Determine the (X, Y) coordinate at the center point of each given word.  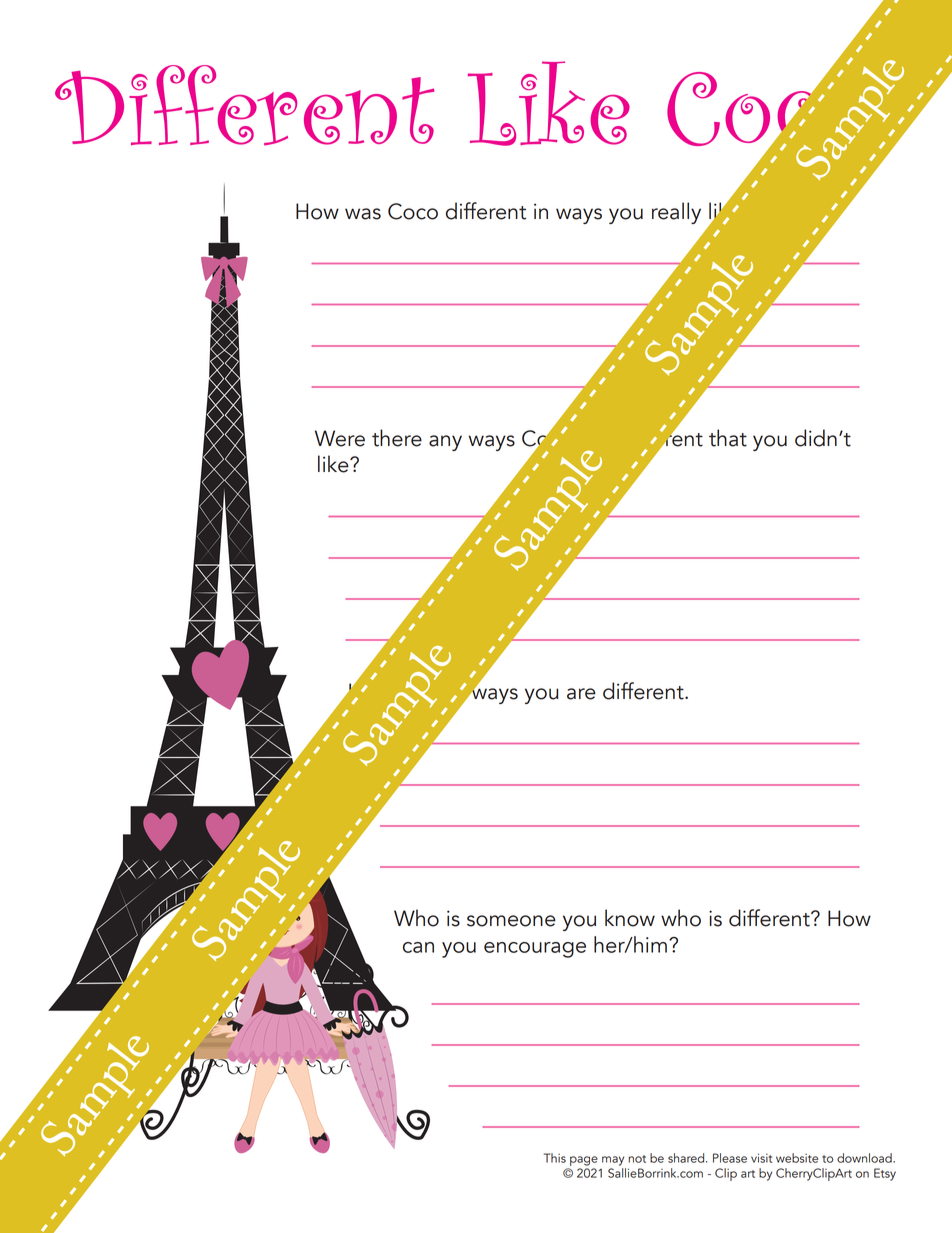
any (445, 443)
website (797, 1158)
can (418, 947)
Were (340, 438)
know (630, 918)
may (613, 1161)
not (637, 1159)
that (728, 438)
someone (511, 921)
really (676, 213)
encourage (535, 950)
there (397, 438)
